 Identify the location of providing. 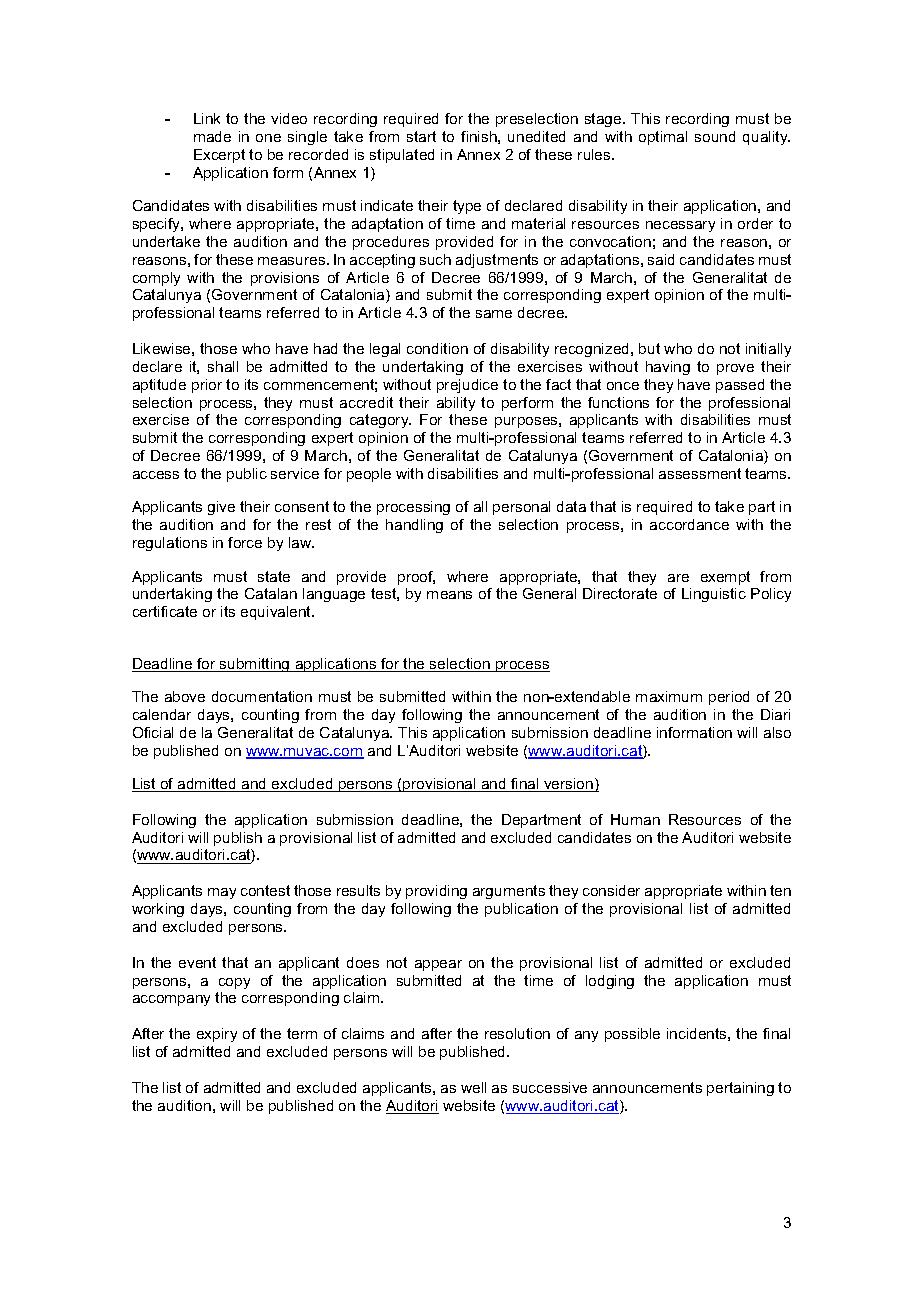
(436, 892).
